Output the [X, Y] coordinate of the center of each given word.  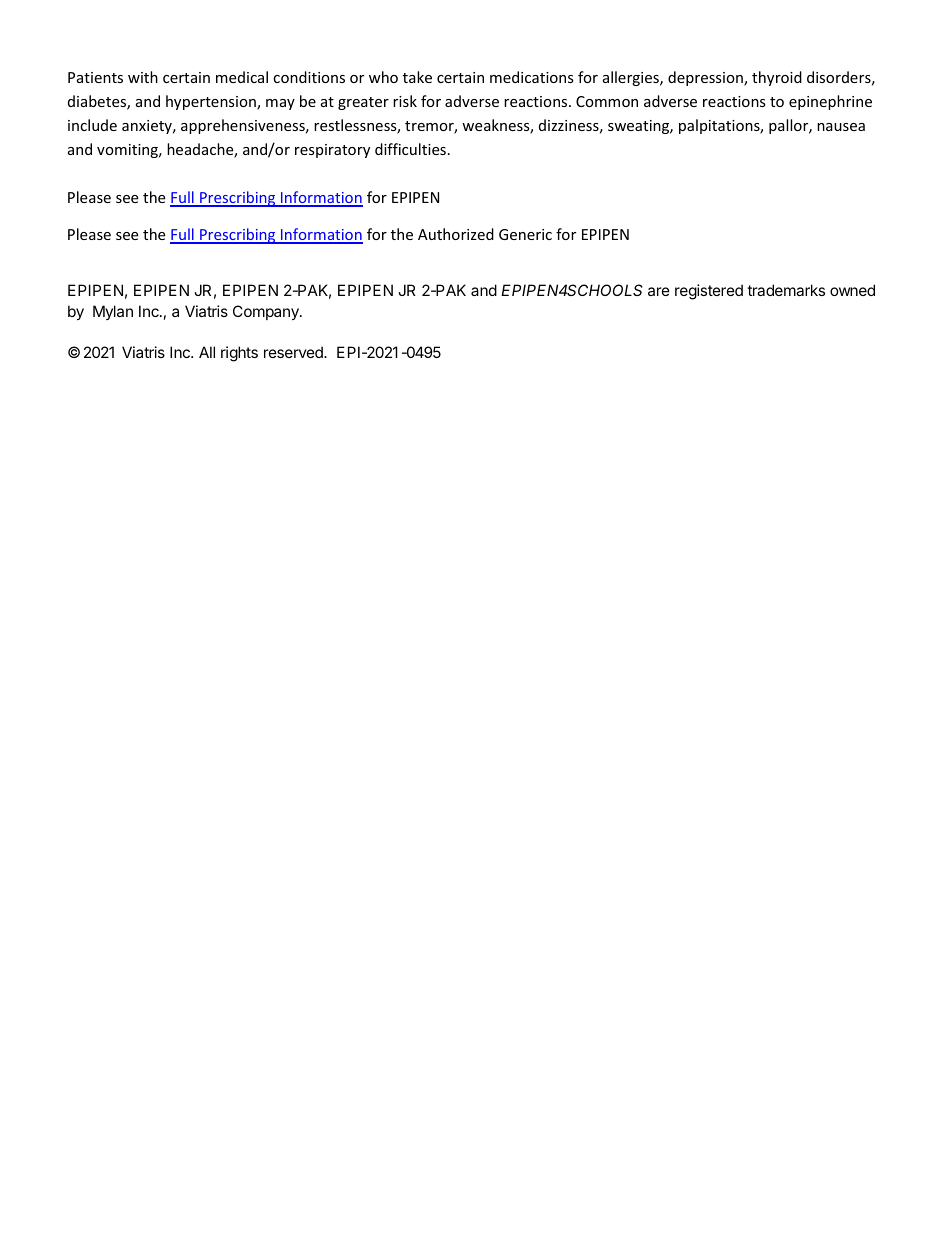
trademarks [786, 290]
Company [267, 312]
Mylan [113, 312]
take [417, 77]
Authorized [456, 234]
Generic [525, 234]
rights [239, 354]
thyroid [777, 78]
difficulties [410, 149]
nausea [841, 127]
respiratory [332, 151]
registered [709, 292]
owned [852, 290]
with [143, 77]
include [92, 125]
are [659, 291]
